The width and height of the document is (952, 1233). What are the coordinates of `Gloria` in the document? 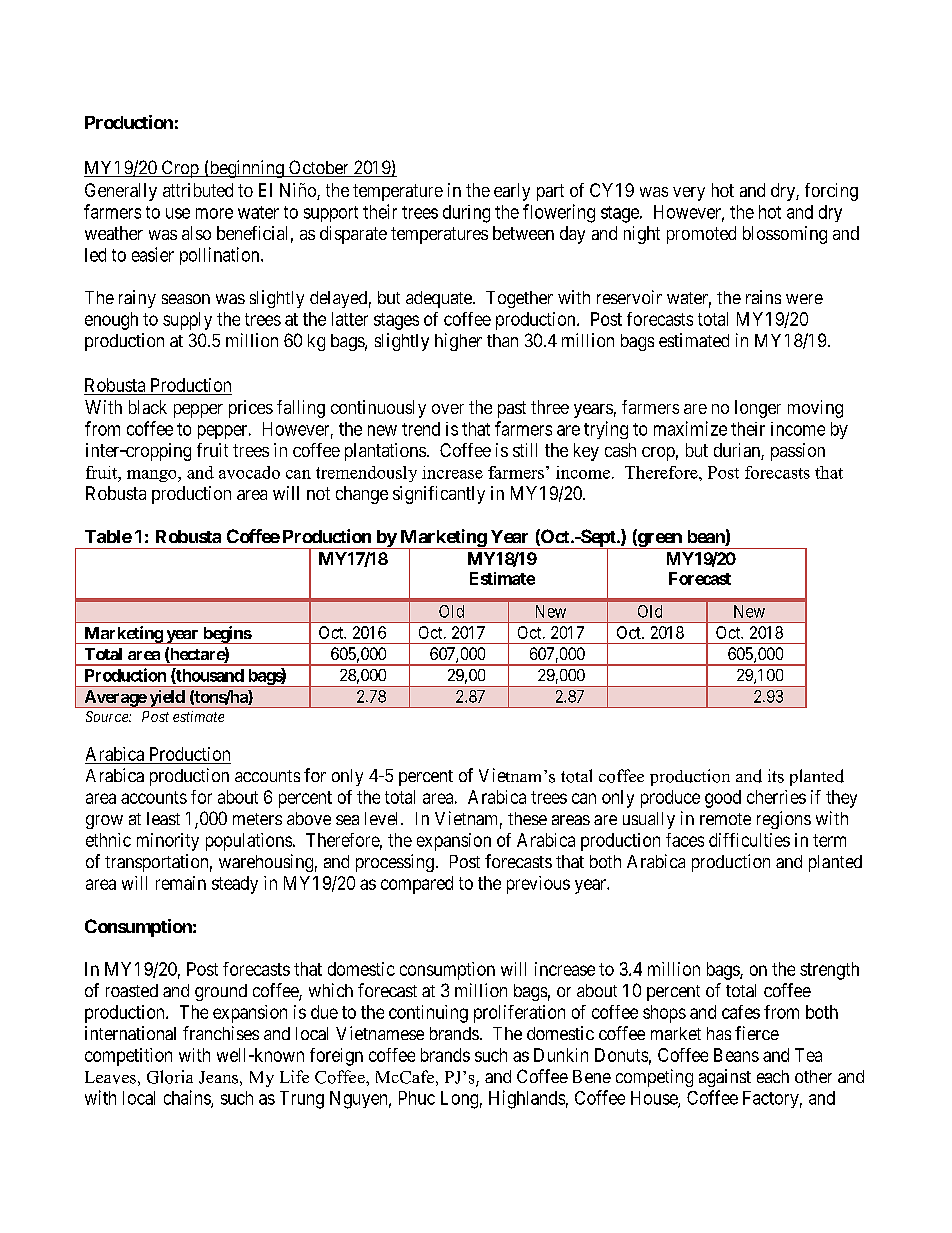 It's located at (170, 1077).
